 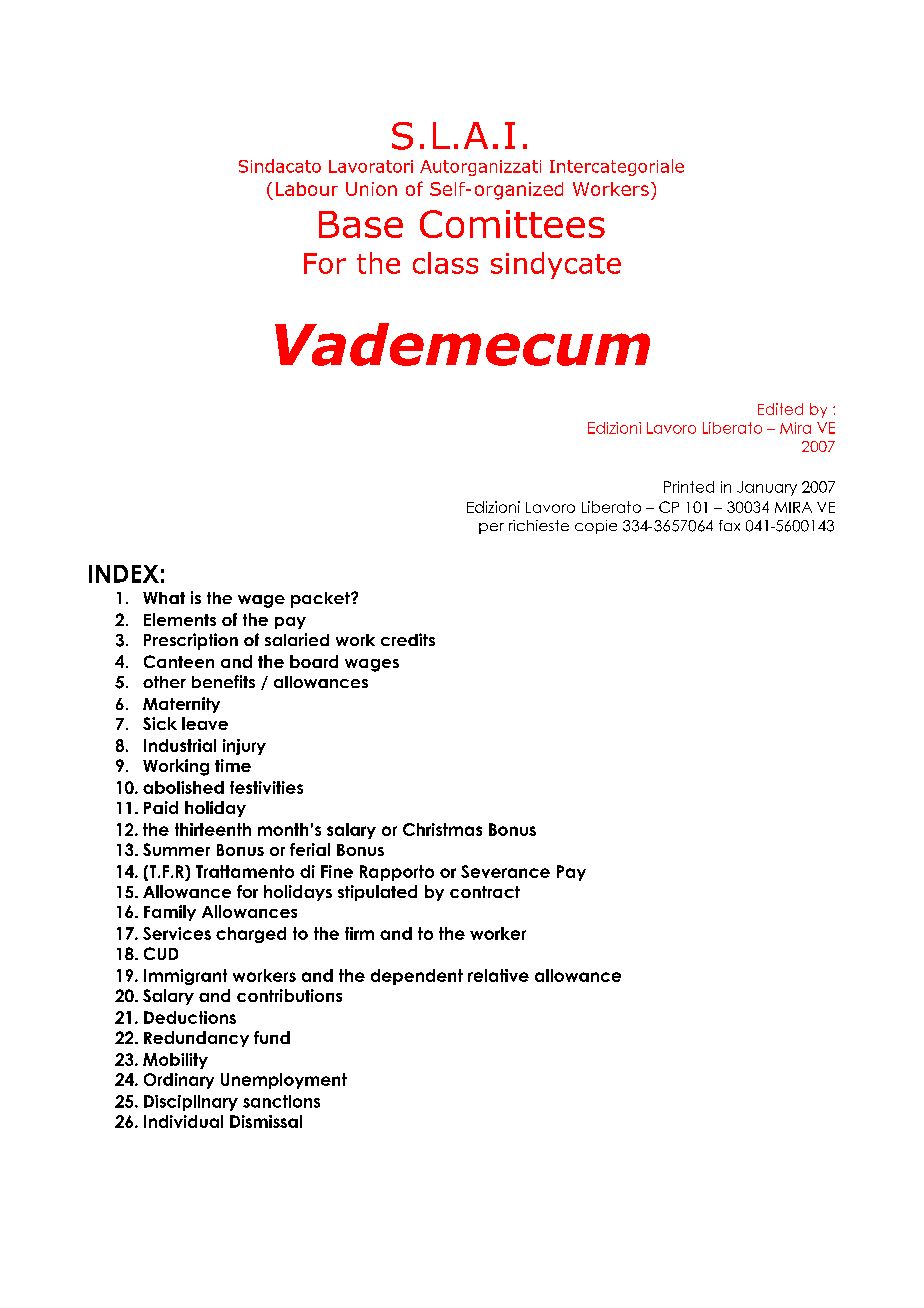 What do you see at coordinates (689, 487) in the screenshot?
I see `Printed` at bounding box center [689, 487].
